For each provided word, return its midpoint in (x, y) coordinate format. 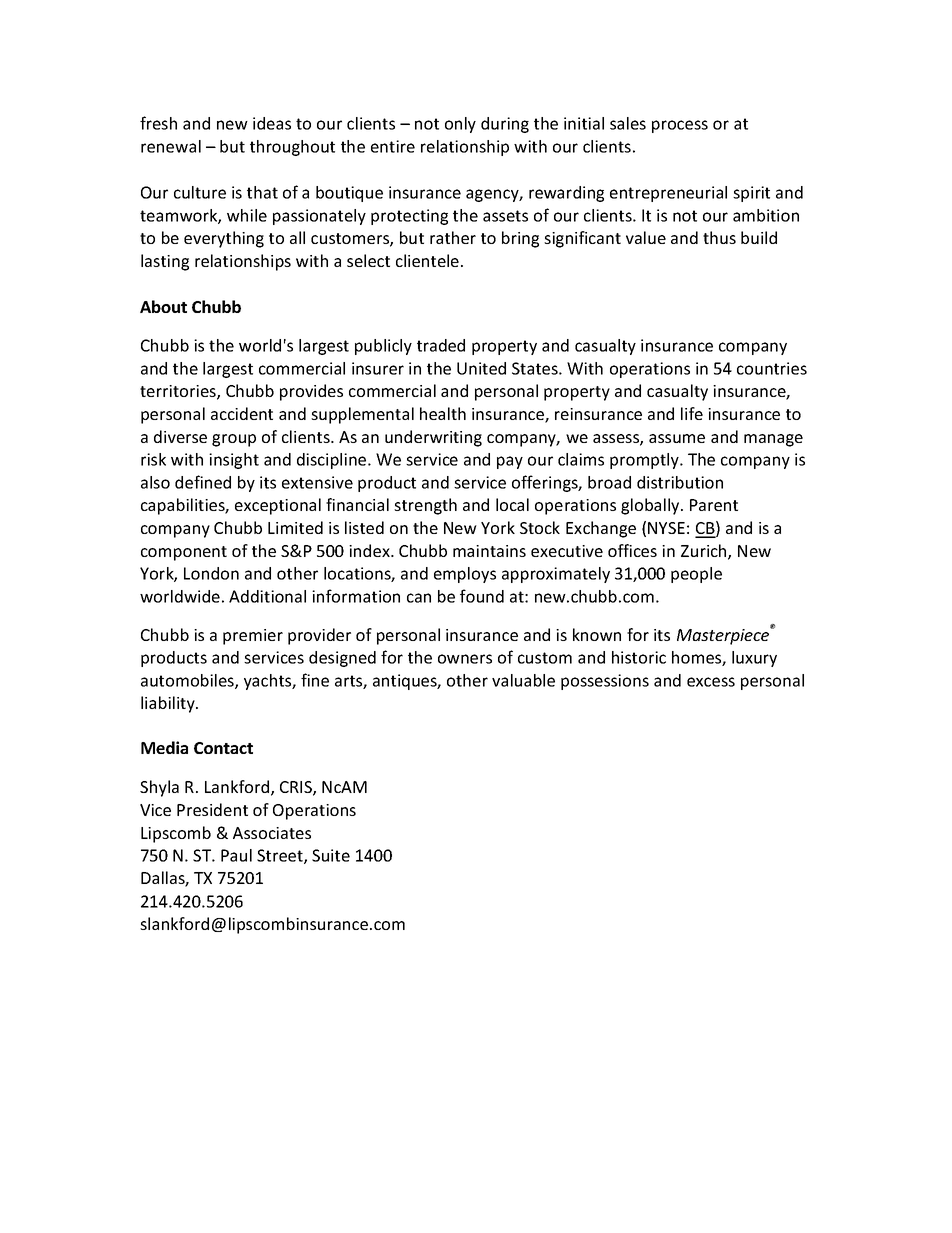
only (460, 125)
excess (711, 682)
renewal (171, 146)
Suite (331, 855)
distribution (680, 482)
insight (234, 461)
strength (425, 506)
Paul (236, 855)
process (680, 126)
